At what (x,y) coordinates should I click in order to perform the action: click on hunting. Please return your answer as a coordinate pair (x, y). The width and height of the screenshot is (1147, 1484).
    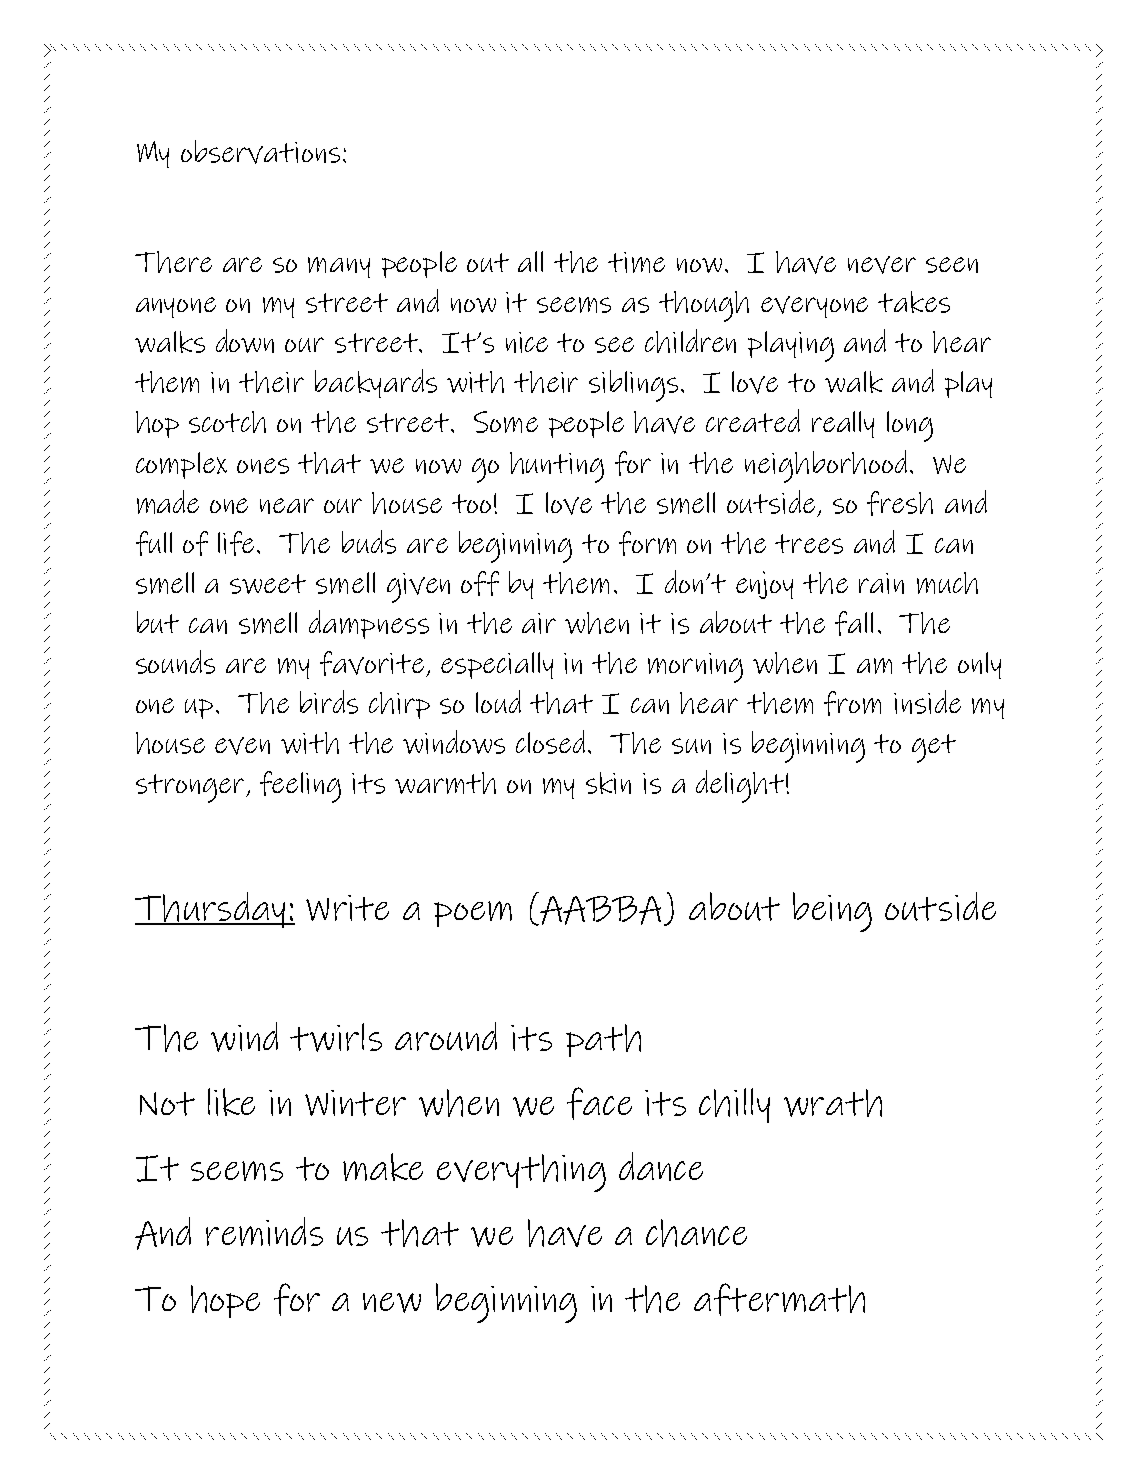
    Looking at the image, I should click on (557, 467).
